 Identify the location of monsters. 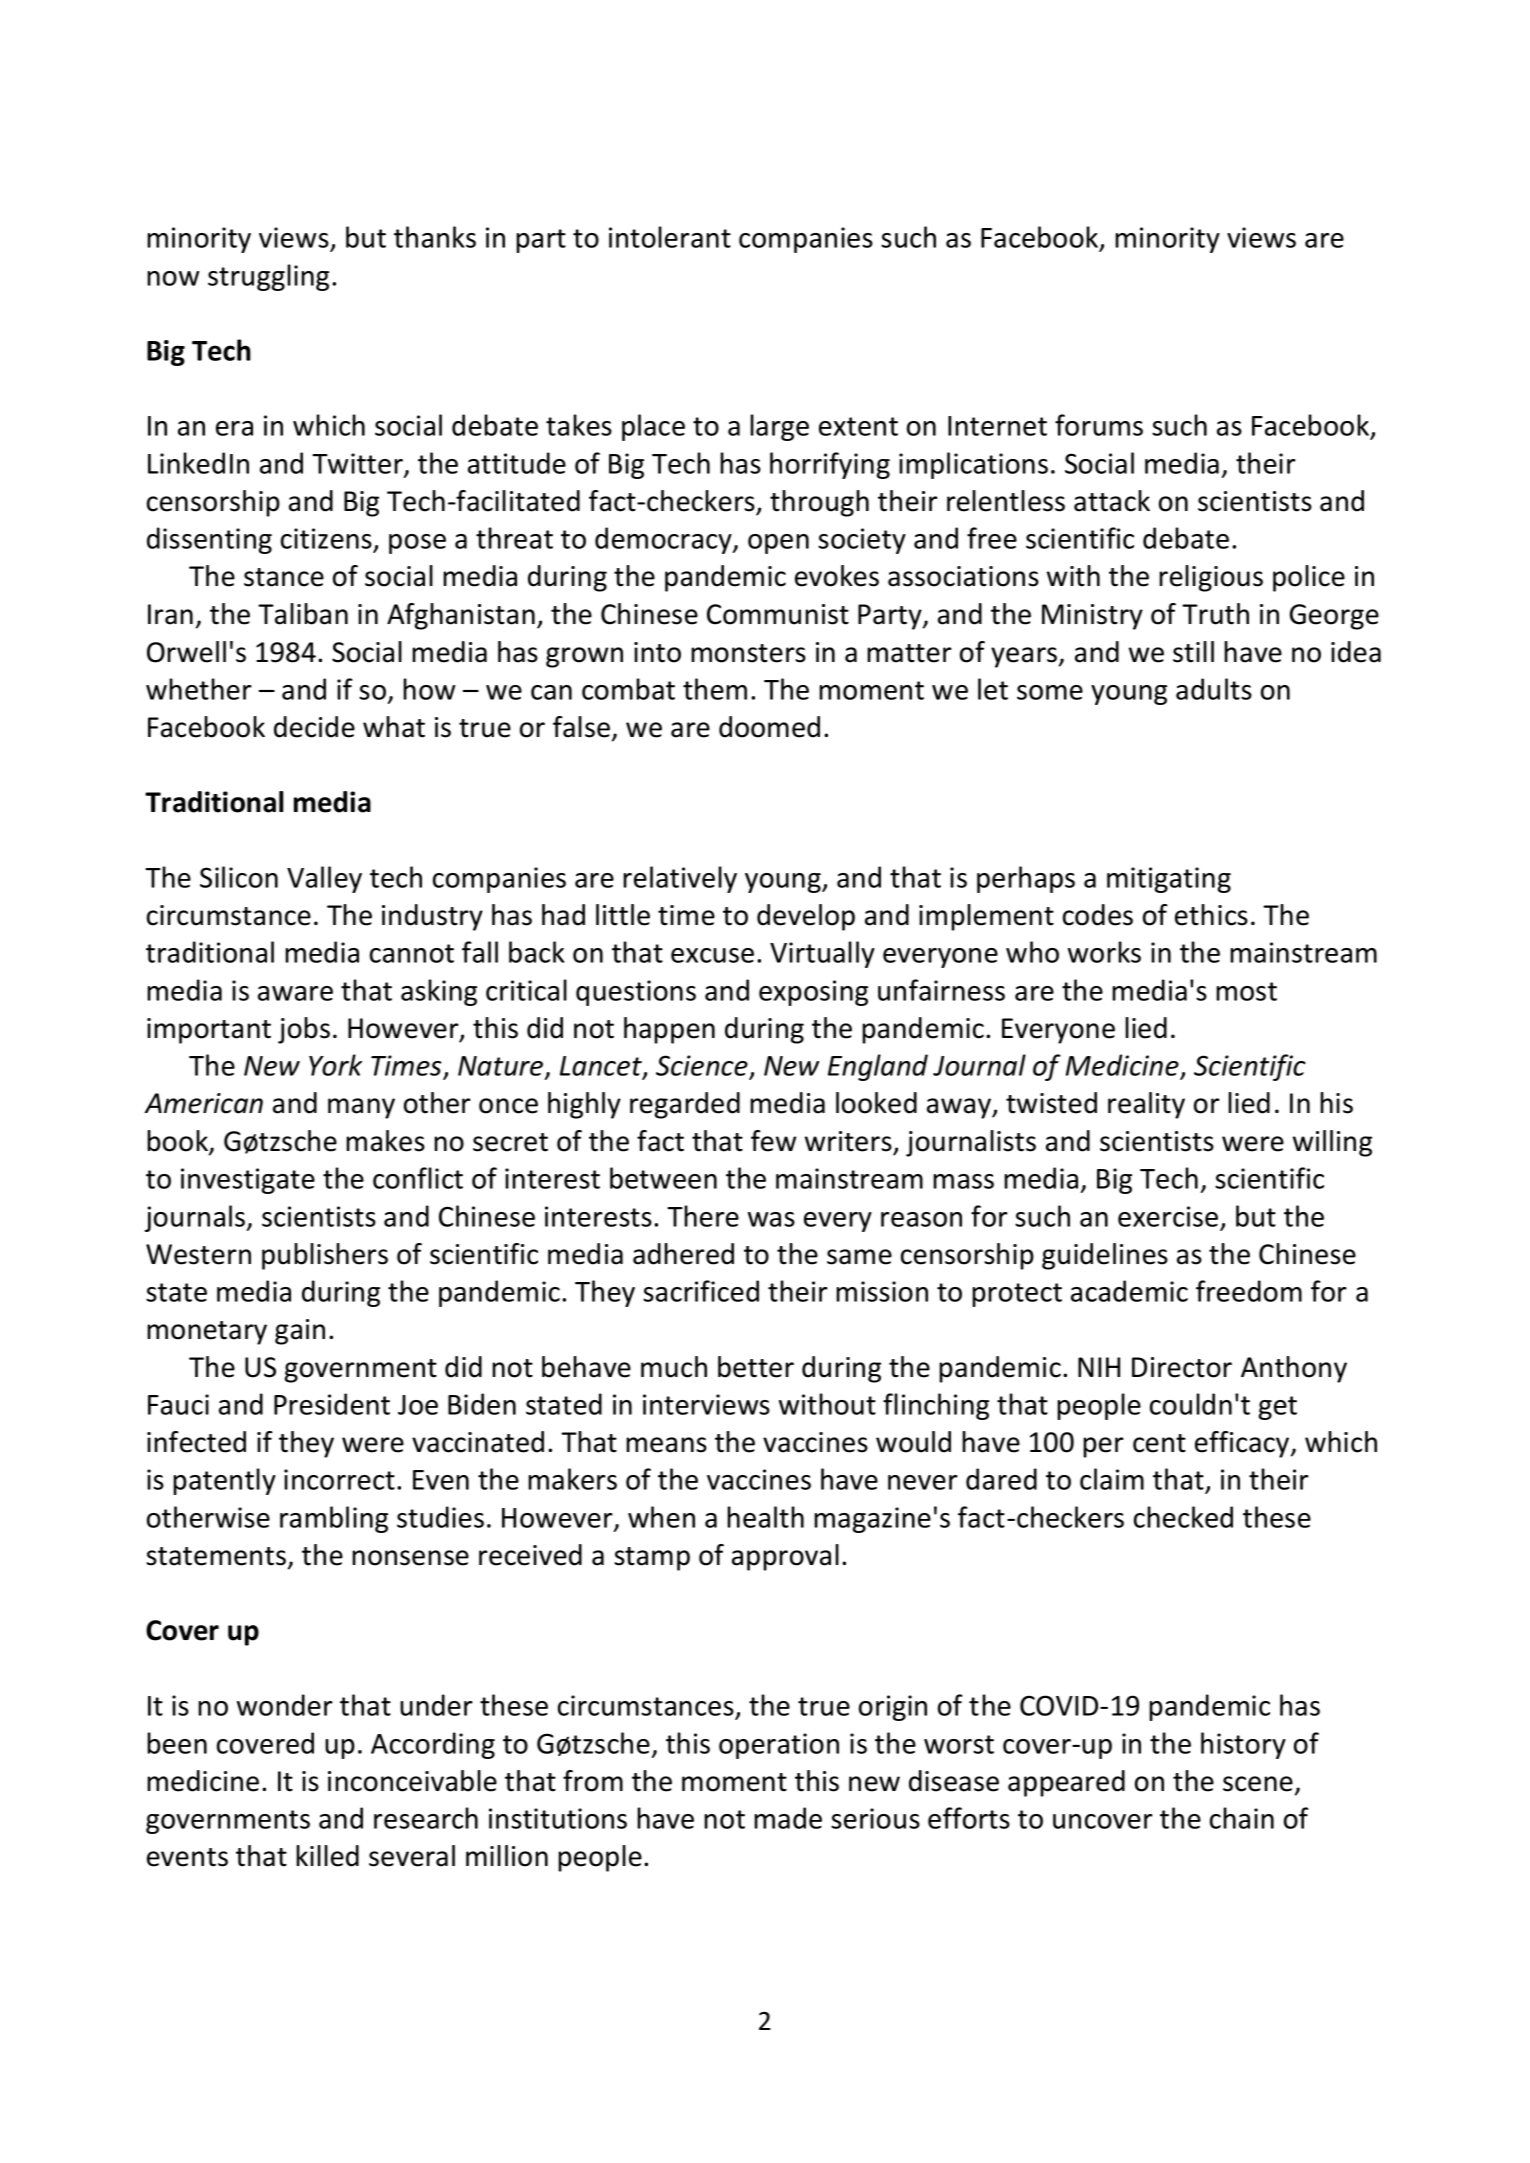
(748, 653).
